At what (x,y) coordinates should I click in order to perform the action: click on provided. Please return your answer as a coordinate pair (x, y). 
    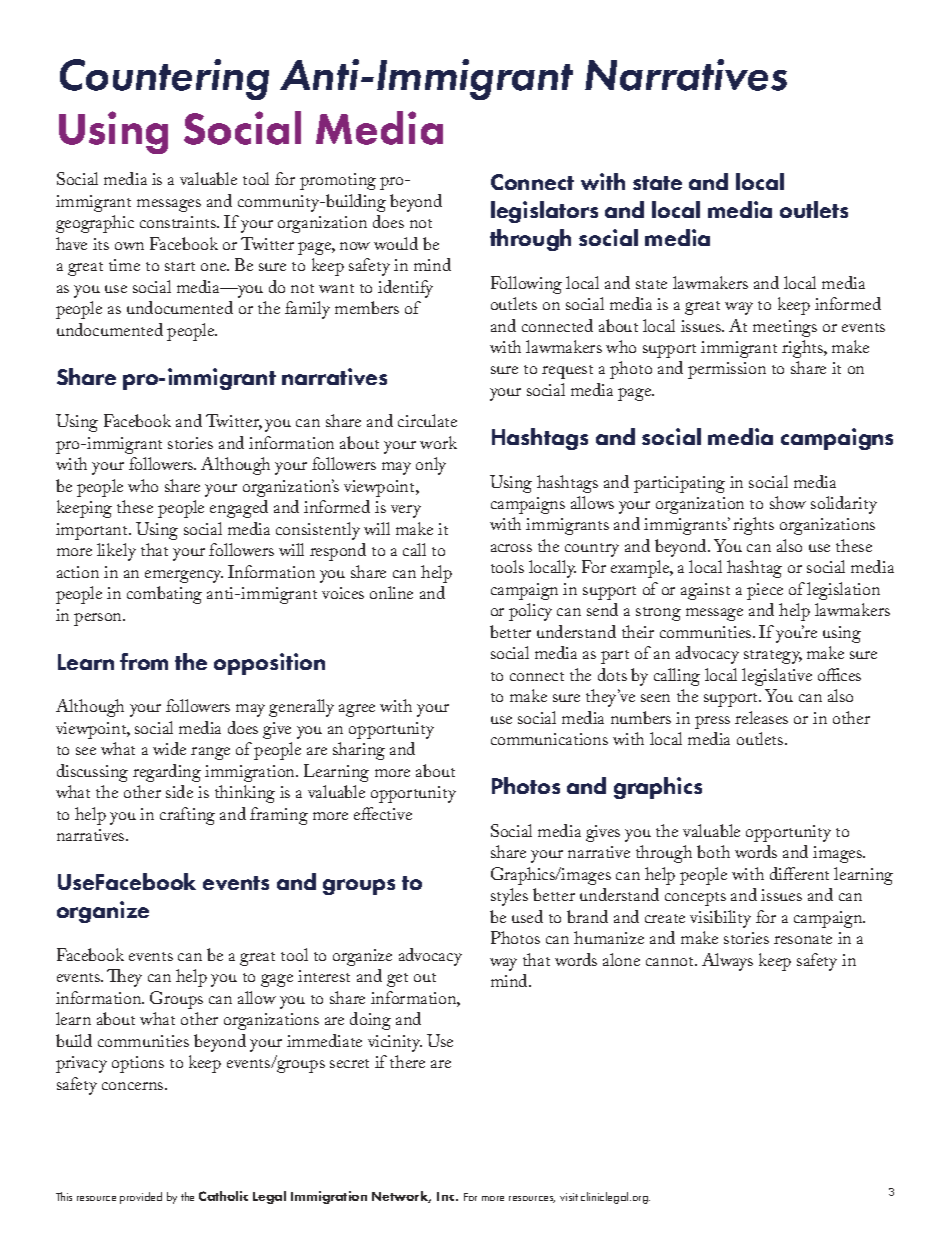
    Looking at the image, I should click on (141, 1198).
